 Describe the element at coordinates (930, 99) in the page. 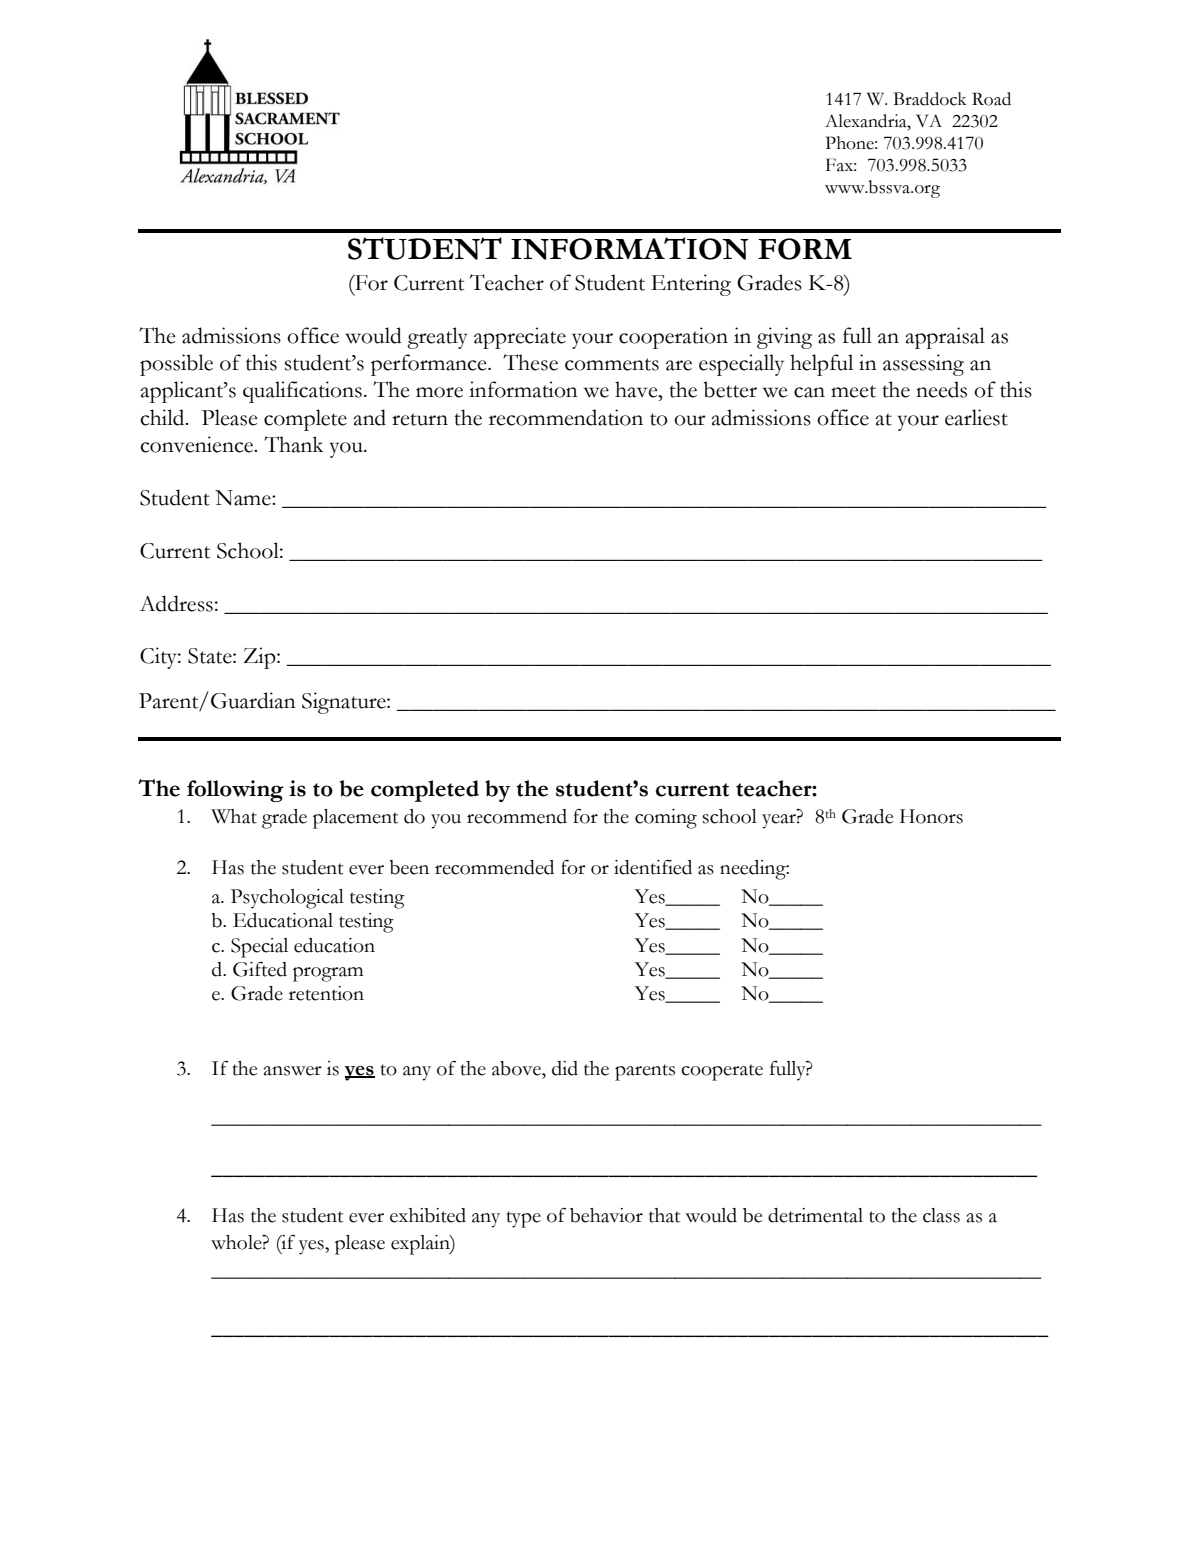

I see `Braddock` at that location.
